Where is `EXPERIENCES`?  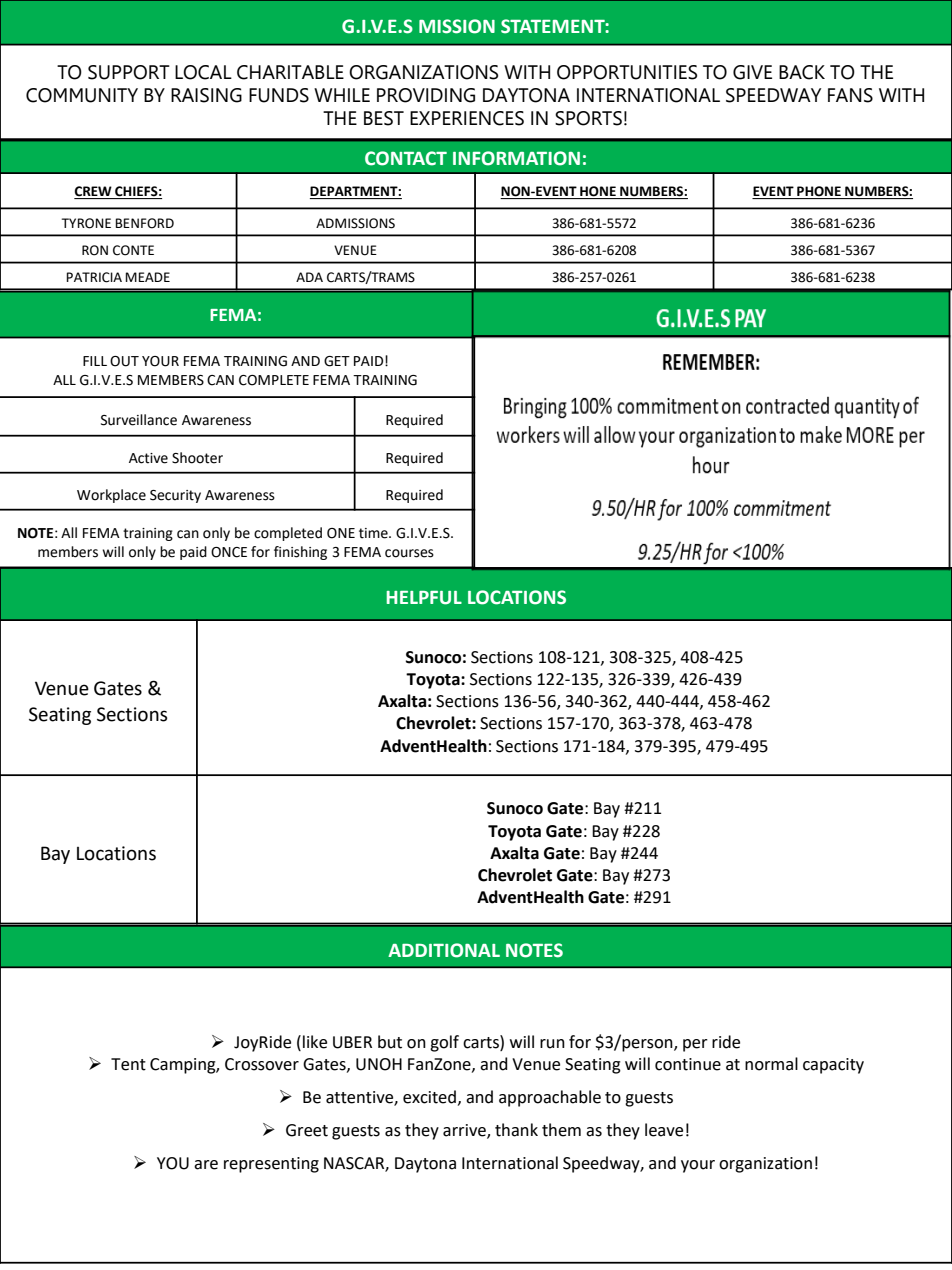 EXPERIENCES is located at coordinates (467, 118).
